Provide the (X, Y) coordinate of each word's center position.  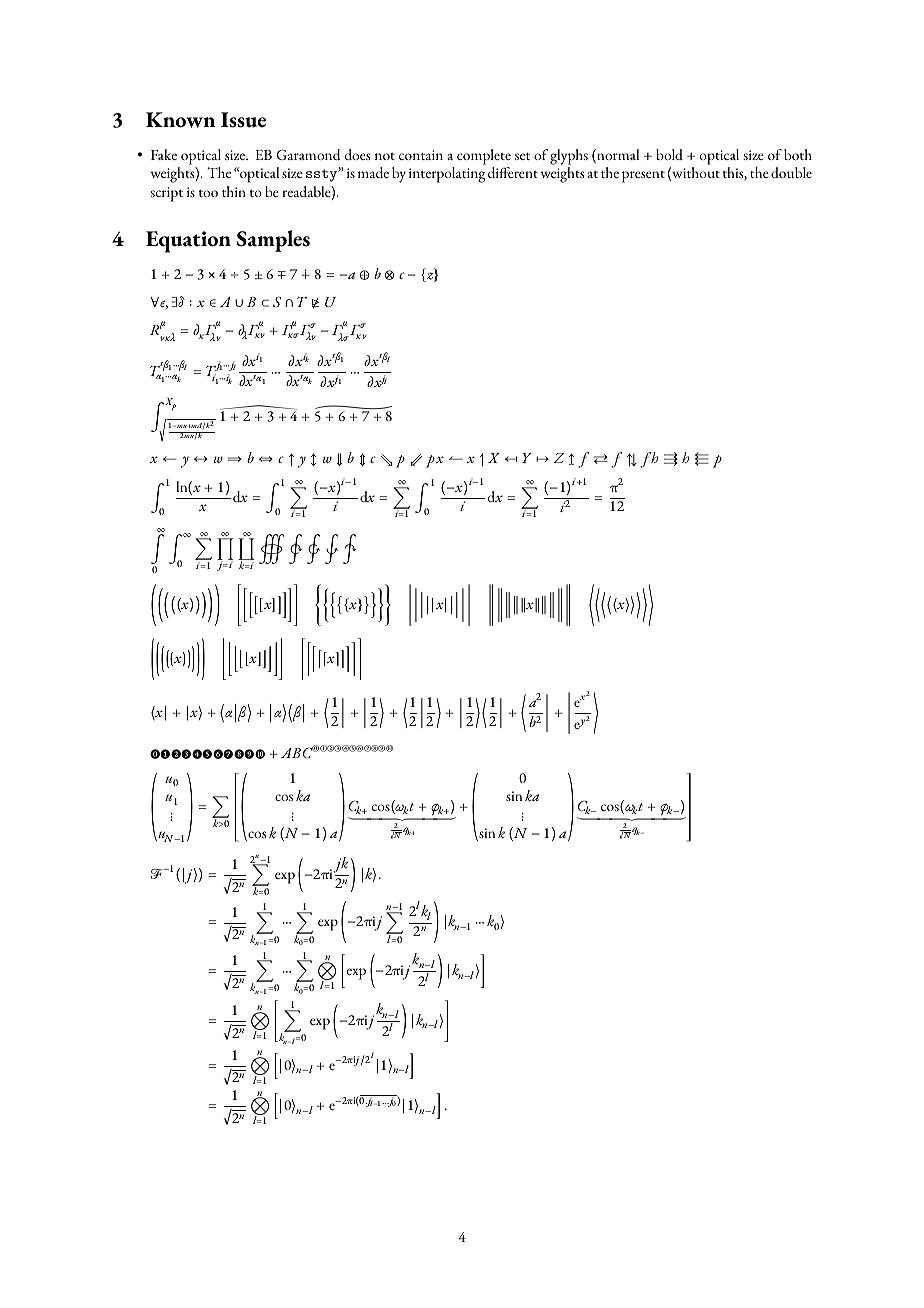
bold (669, 154)
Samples (273, 241)
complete (484, 157)
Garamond (308, 154)
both (798, 154)
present (643, 177)
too (208, 193)
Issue (243, 120)
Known (180, 120)
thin (234, 191)
